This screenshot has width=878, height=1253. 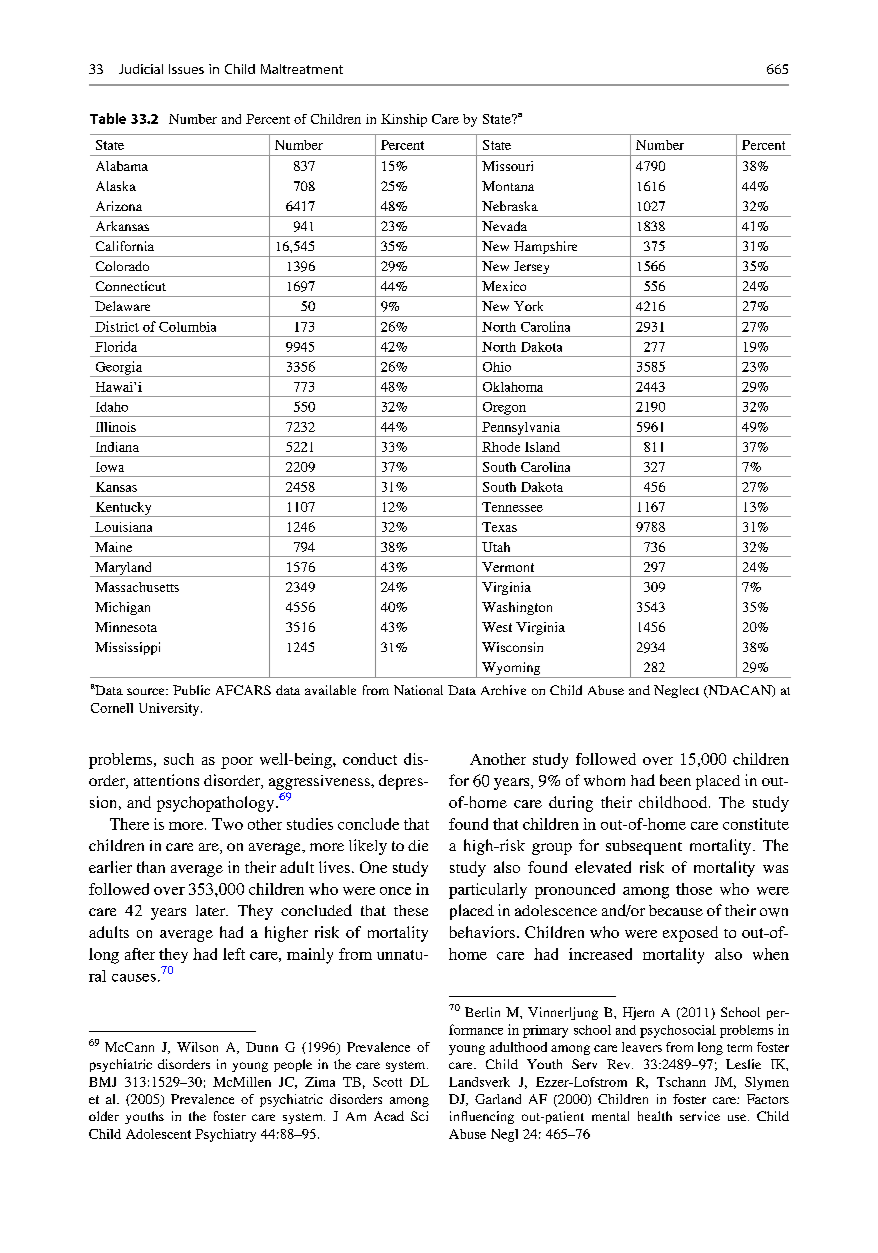 I want to click on Washington, so click(x=517, y=608).
